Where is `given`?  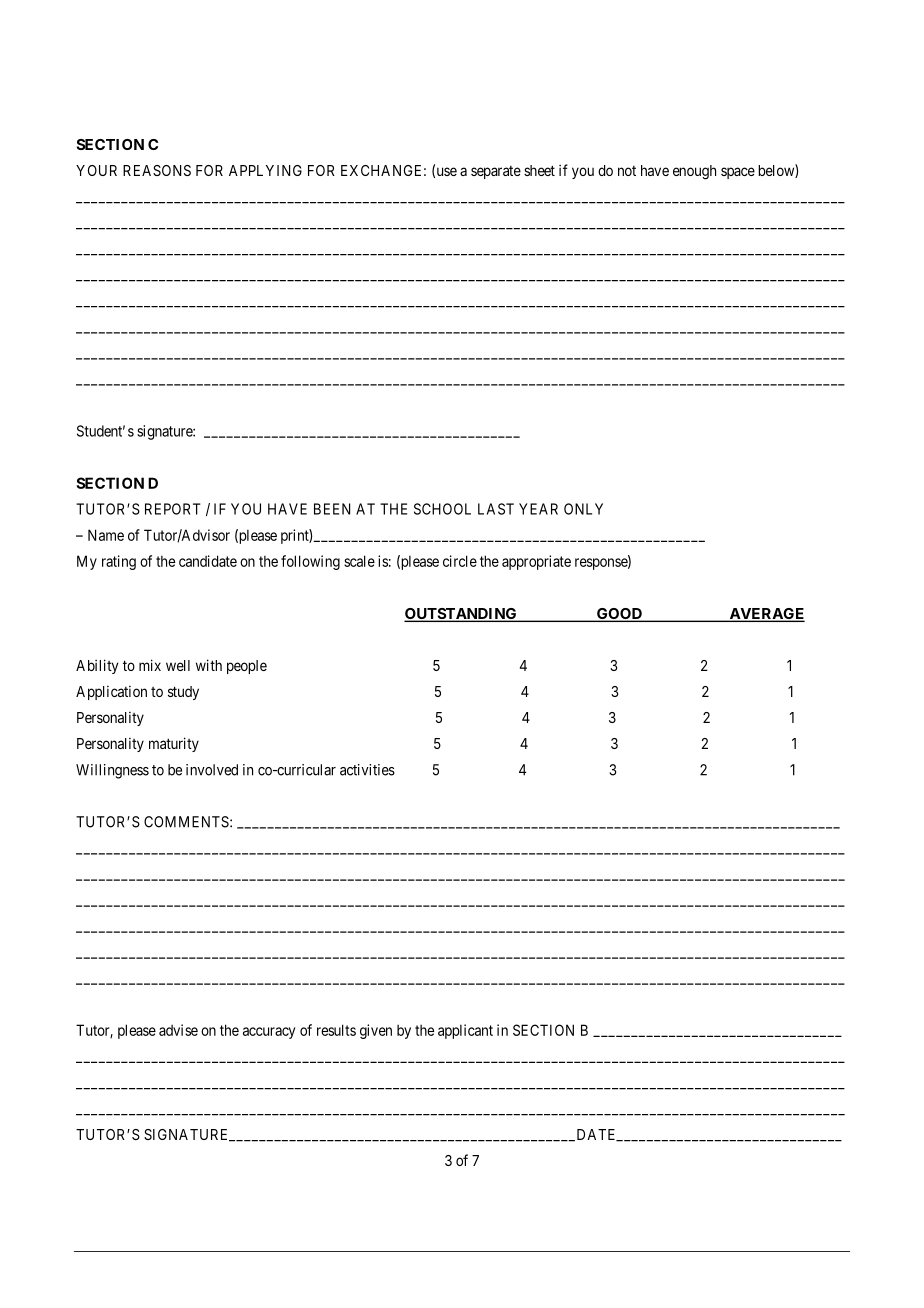
given is located at coordinates (376, 1031).
